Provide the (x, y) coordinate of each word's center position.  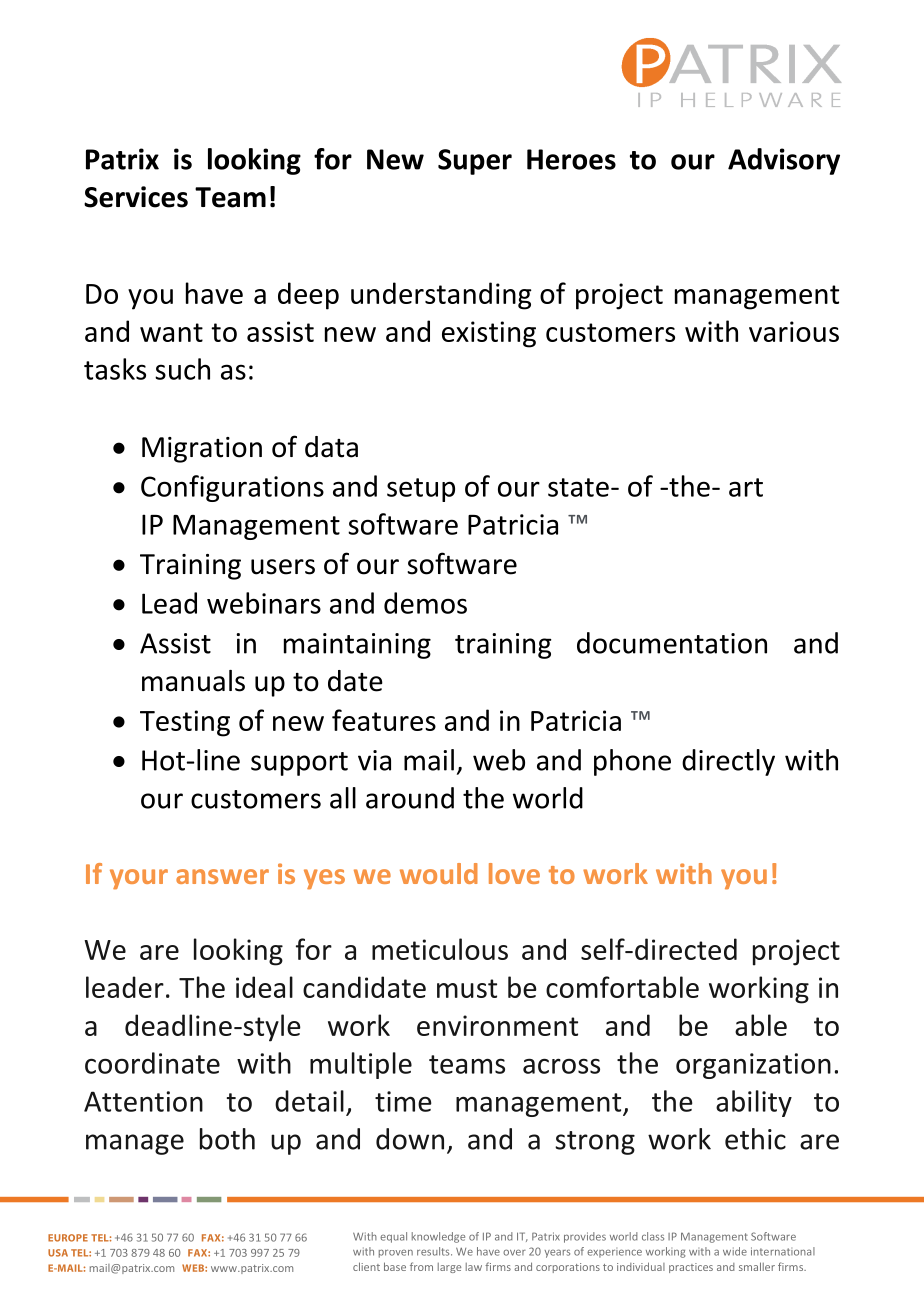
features (384, 720)
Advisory (784, 161)
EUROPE (68, 1238)
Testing (185, 723)
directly (728, 762)
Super (475, 162)
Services (136, 197)
